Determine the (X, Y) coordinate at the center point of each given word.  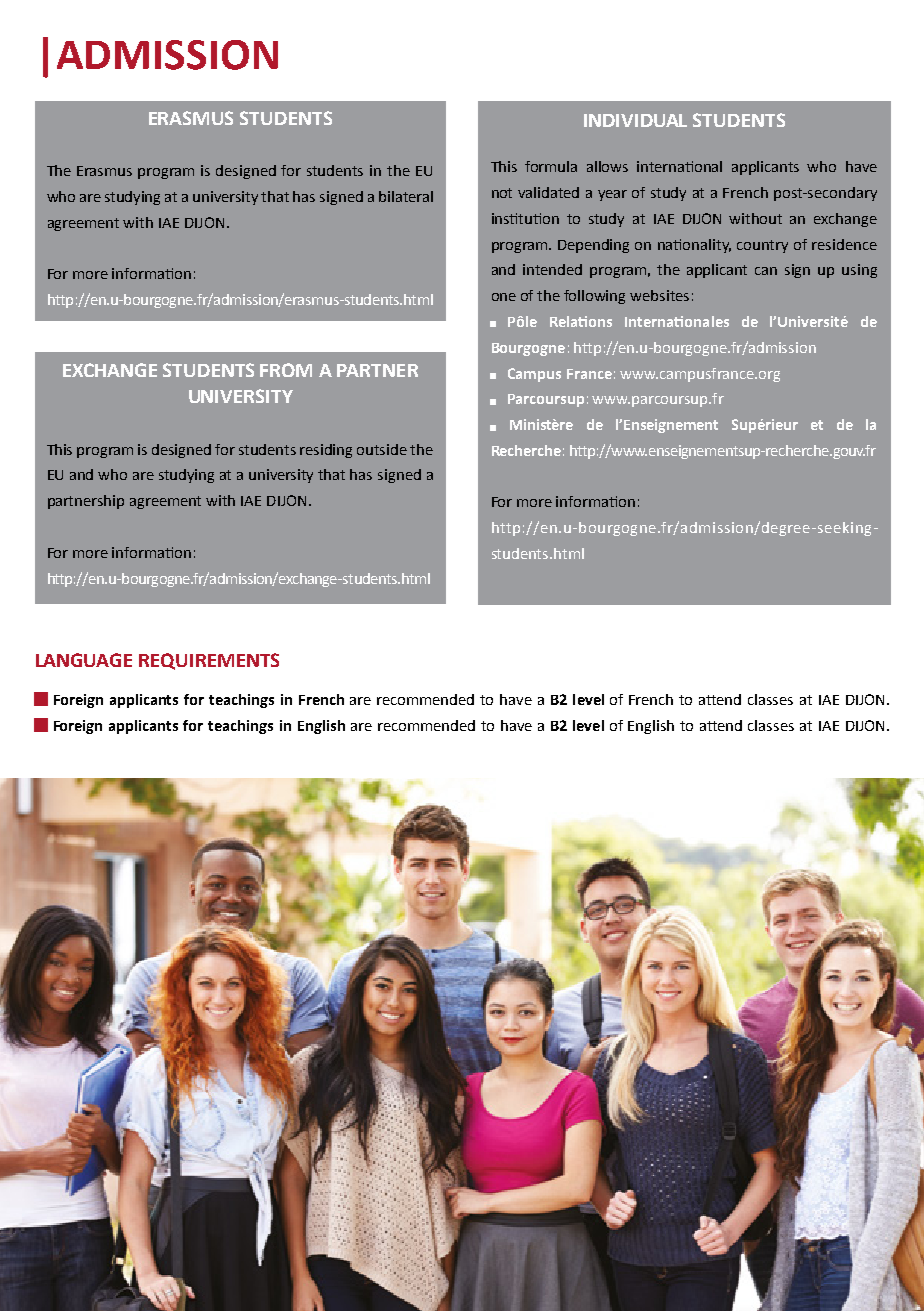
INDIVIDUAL (635, 120)
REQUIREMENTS (209, 661)
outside (382, 449)
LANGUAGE (84, 660)
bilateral (406, 196)
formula (551, 166)
